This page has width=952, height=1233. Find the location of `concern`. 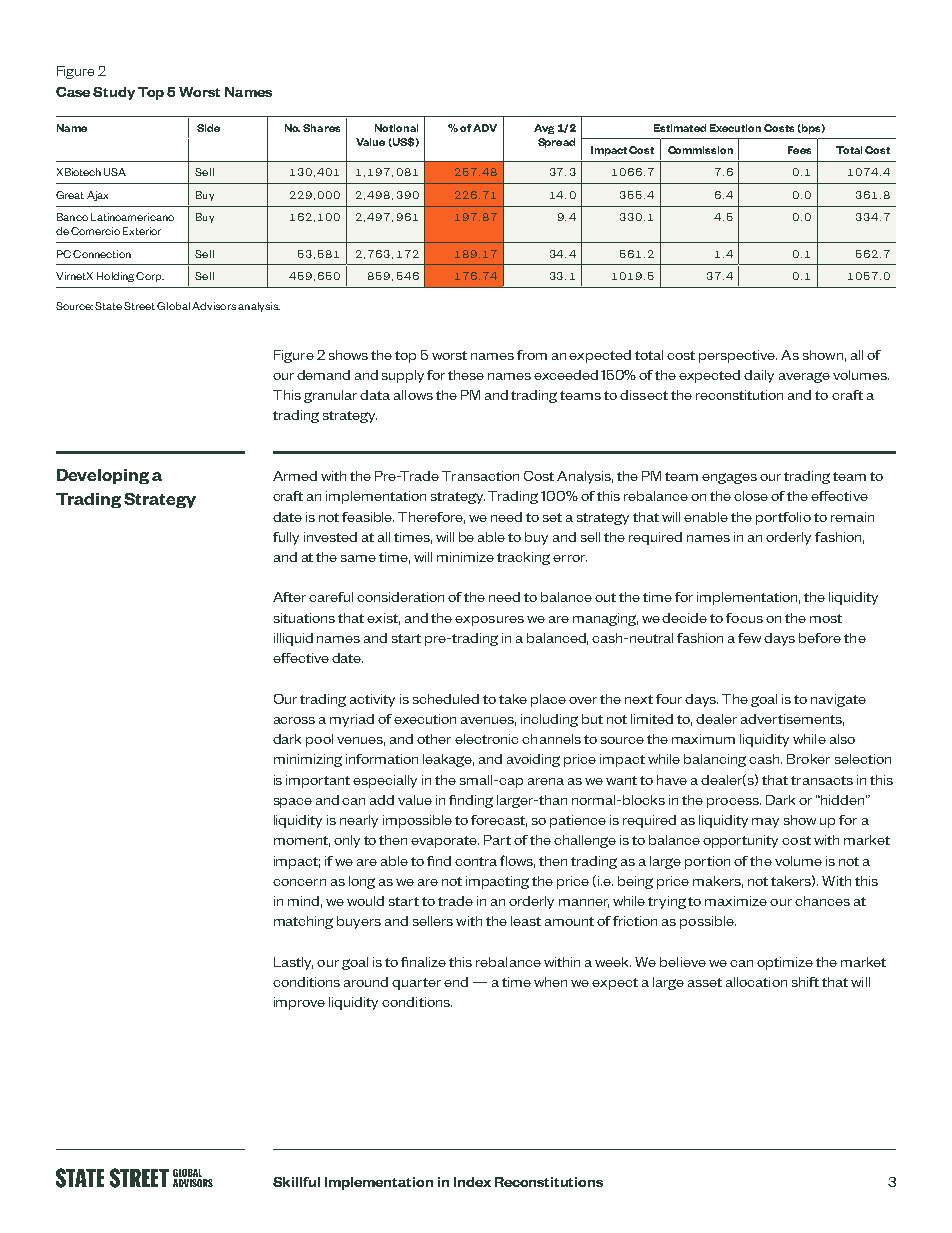

concern is located at coordinates (299, 882).
